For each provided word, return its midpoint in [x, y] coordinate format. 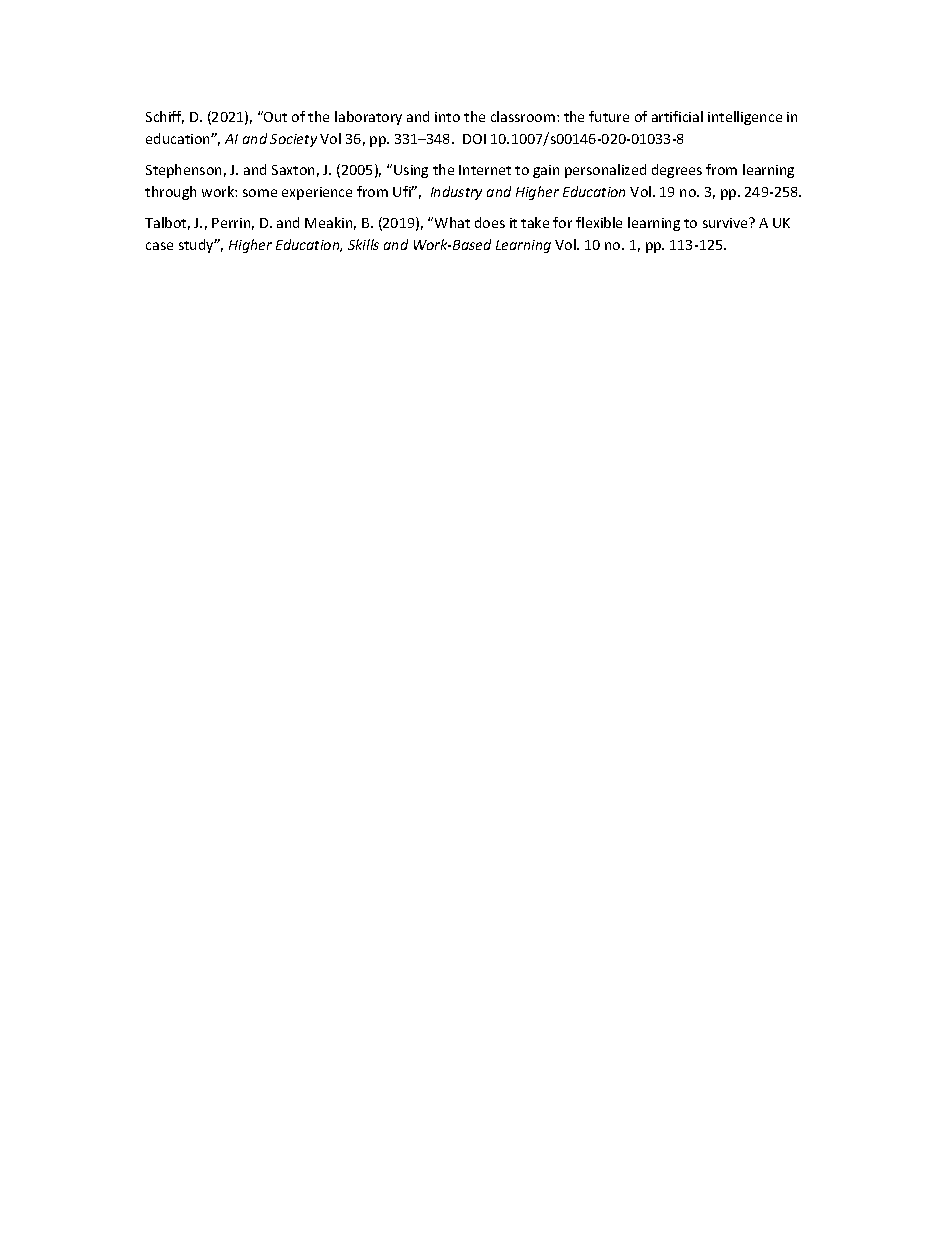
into [447, 117]
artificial [677, 116]
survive [726, 223]
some [260, 193]
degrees [677, 171]
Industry [456, 193]
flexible [599, 222]
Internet [485, 170]
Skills [363, 244]
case [159, 246]
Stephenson [183, 171]
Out [274, 116]
